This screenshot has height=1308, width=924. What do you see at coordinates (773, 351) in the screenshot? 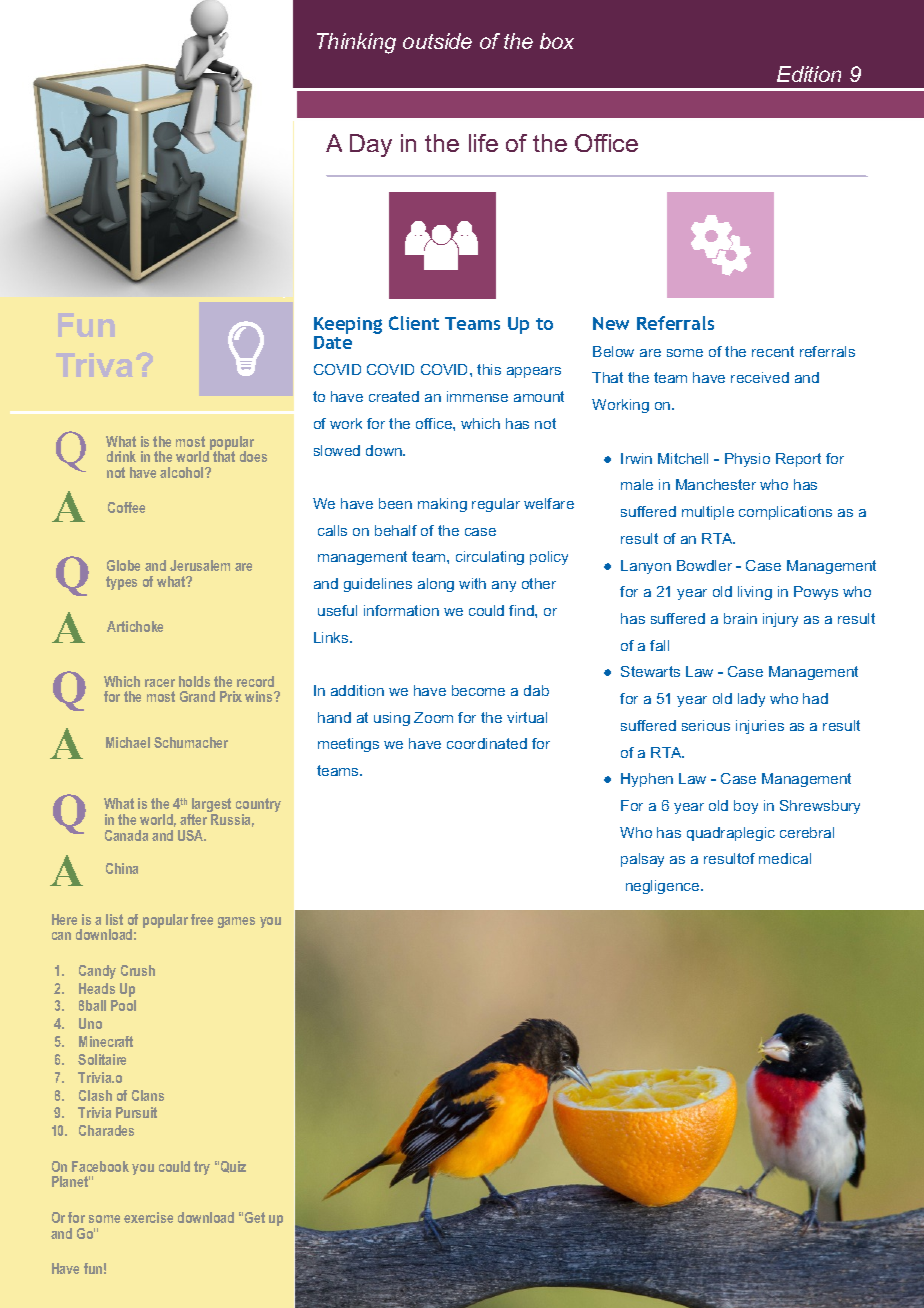
I see `recent` at bounding box center [773, 351].
